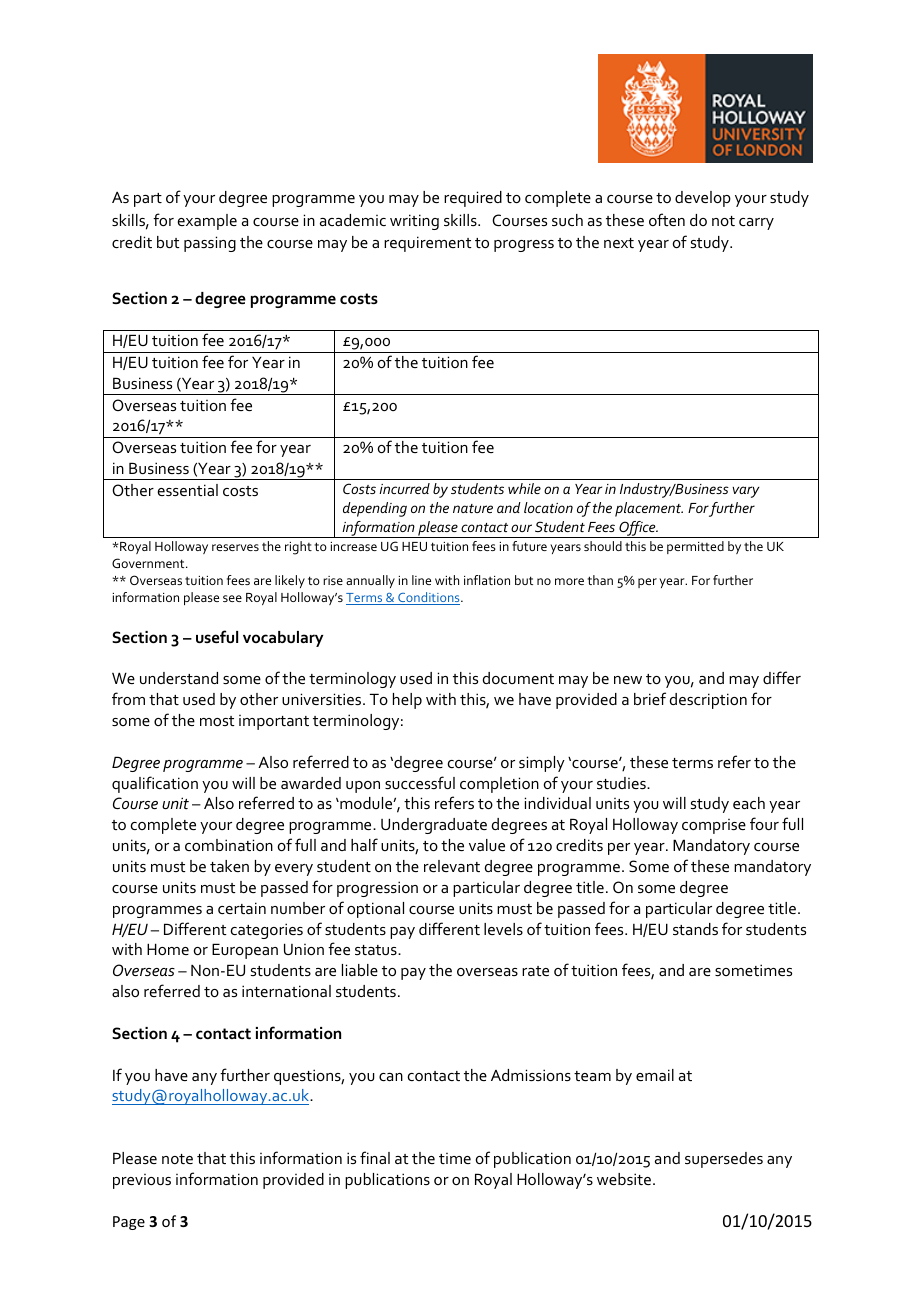 This image has width=924, height=1308. What do you see at coordinates (695, 547) in the image?
I see `permitted` at bounding box center [695, 547].
